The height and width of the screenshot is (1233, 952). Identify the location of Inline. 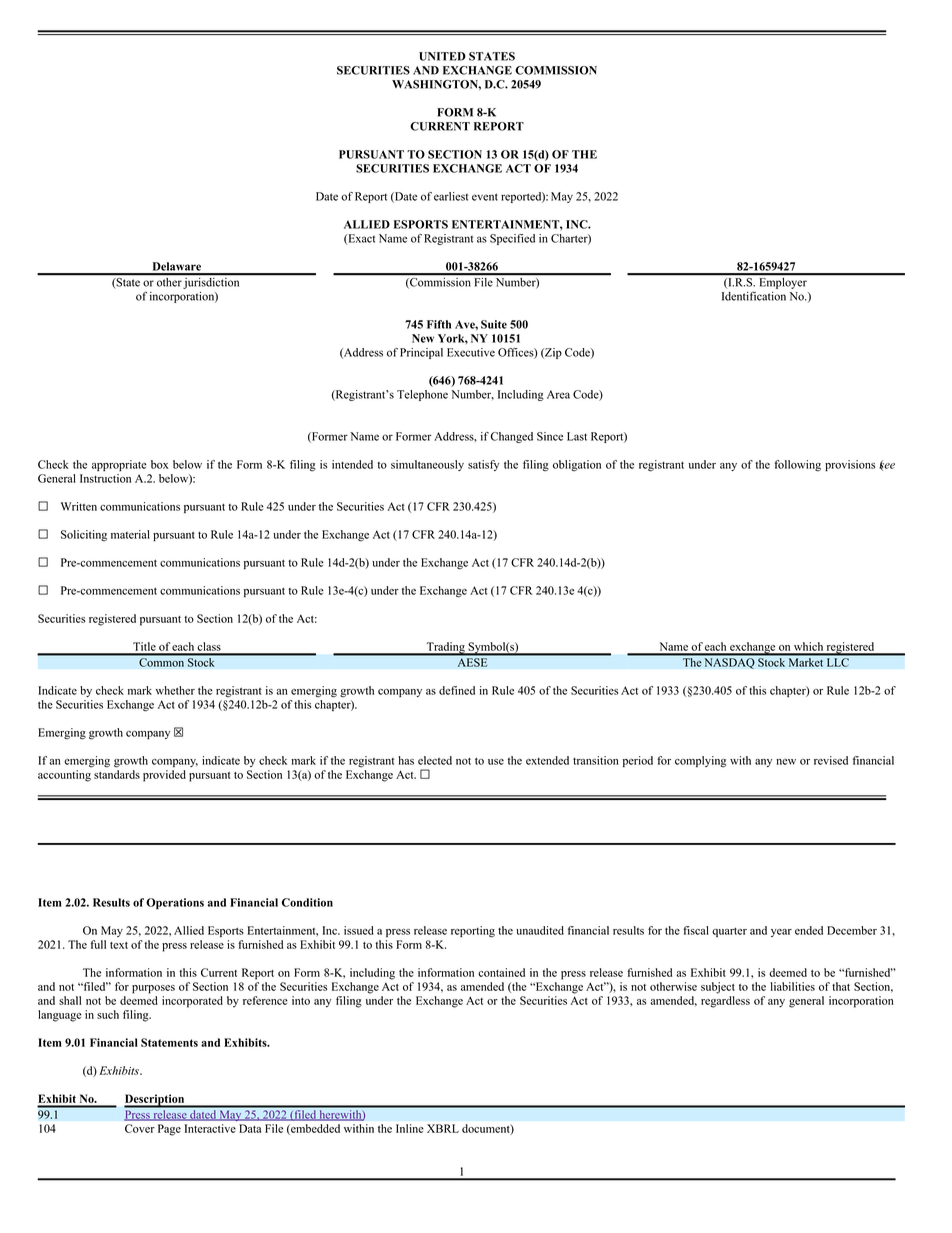
(410, 1128).
